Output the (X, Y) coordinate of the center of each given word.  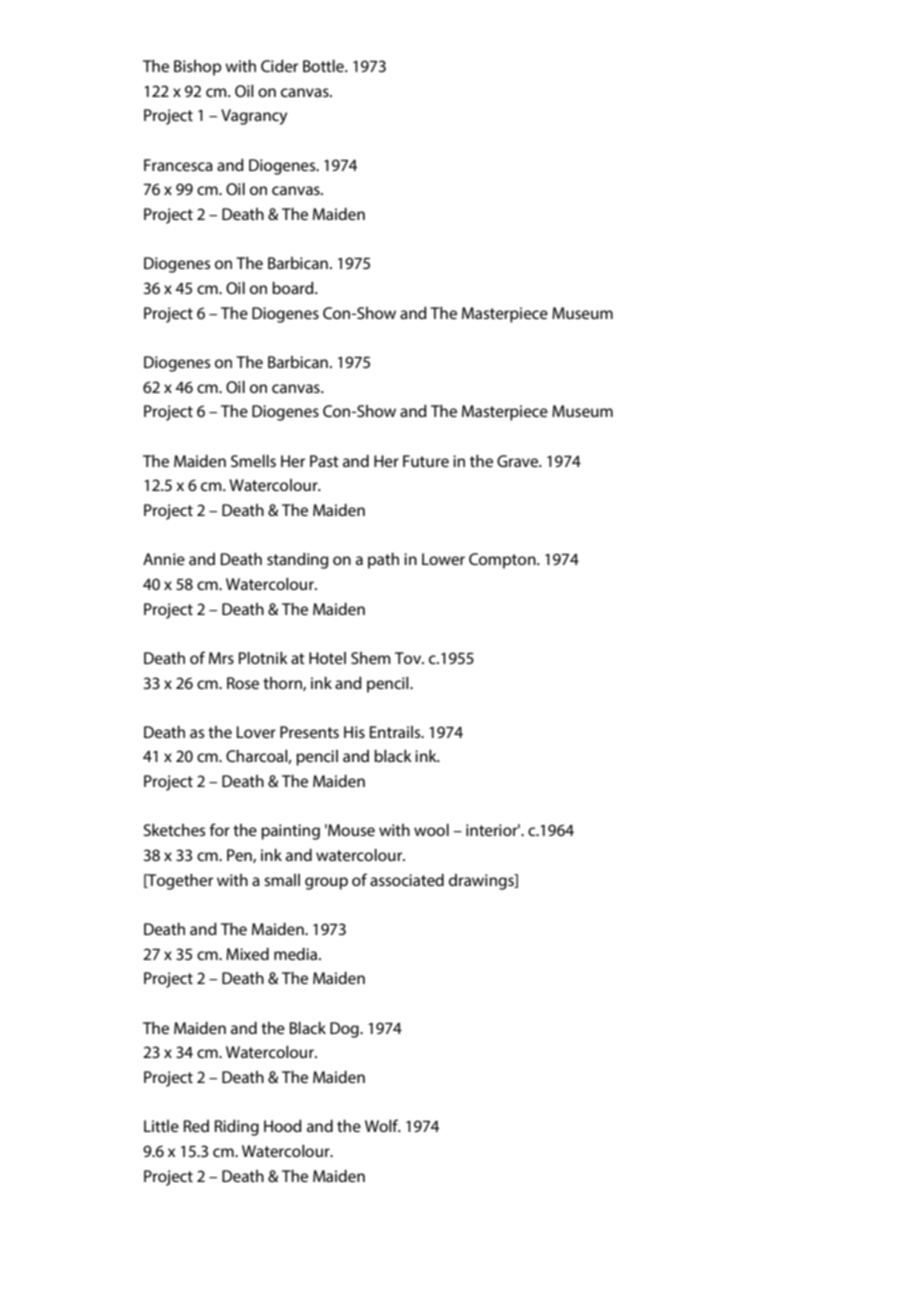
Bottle (324, 66)
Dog (345, 1030)
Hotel (327, 658)
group (326, 883)
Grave (519, 461)
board (294, 288)
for (220, 829)
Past (324, 461)
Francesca (178, 165)
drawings (482, 882)
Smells (253, 461)
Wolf (383, 1125)
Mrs (221, 658)
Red (196, 1126)
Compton (503, 561)
